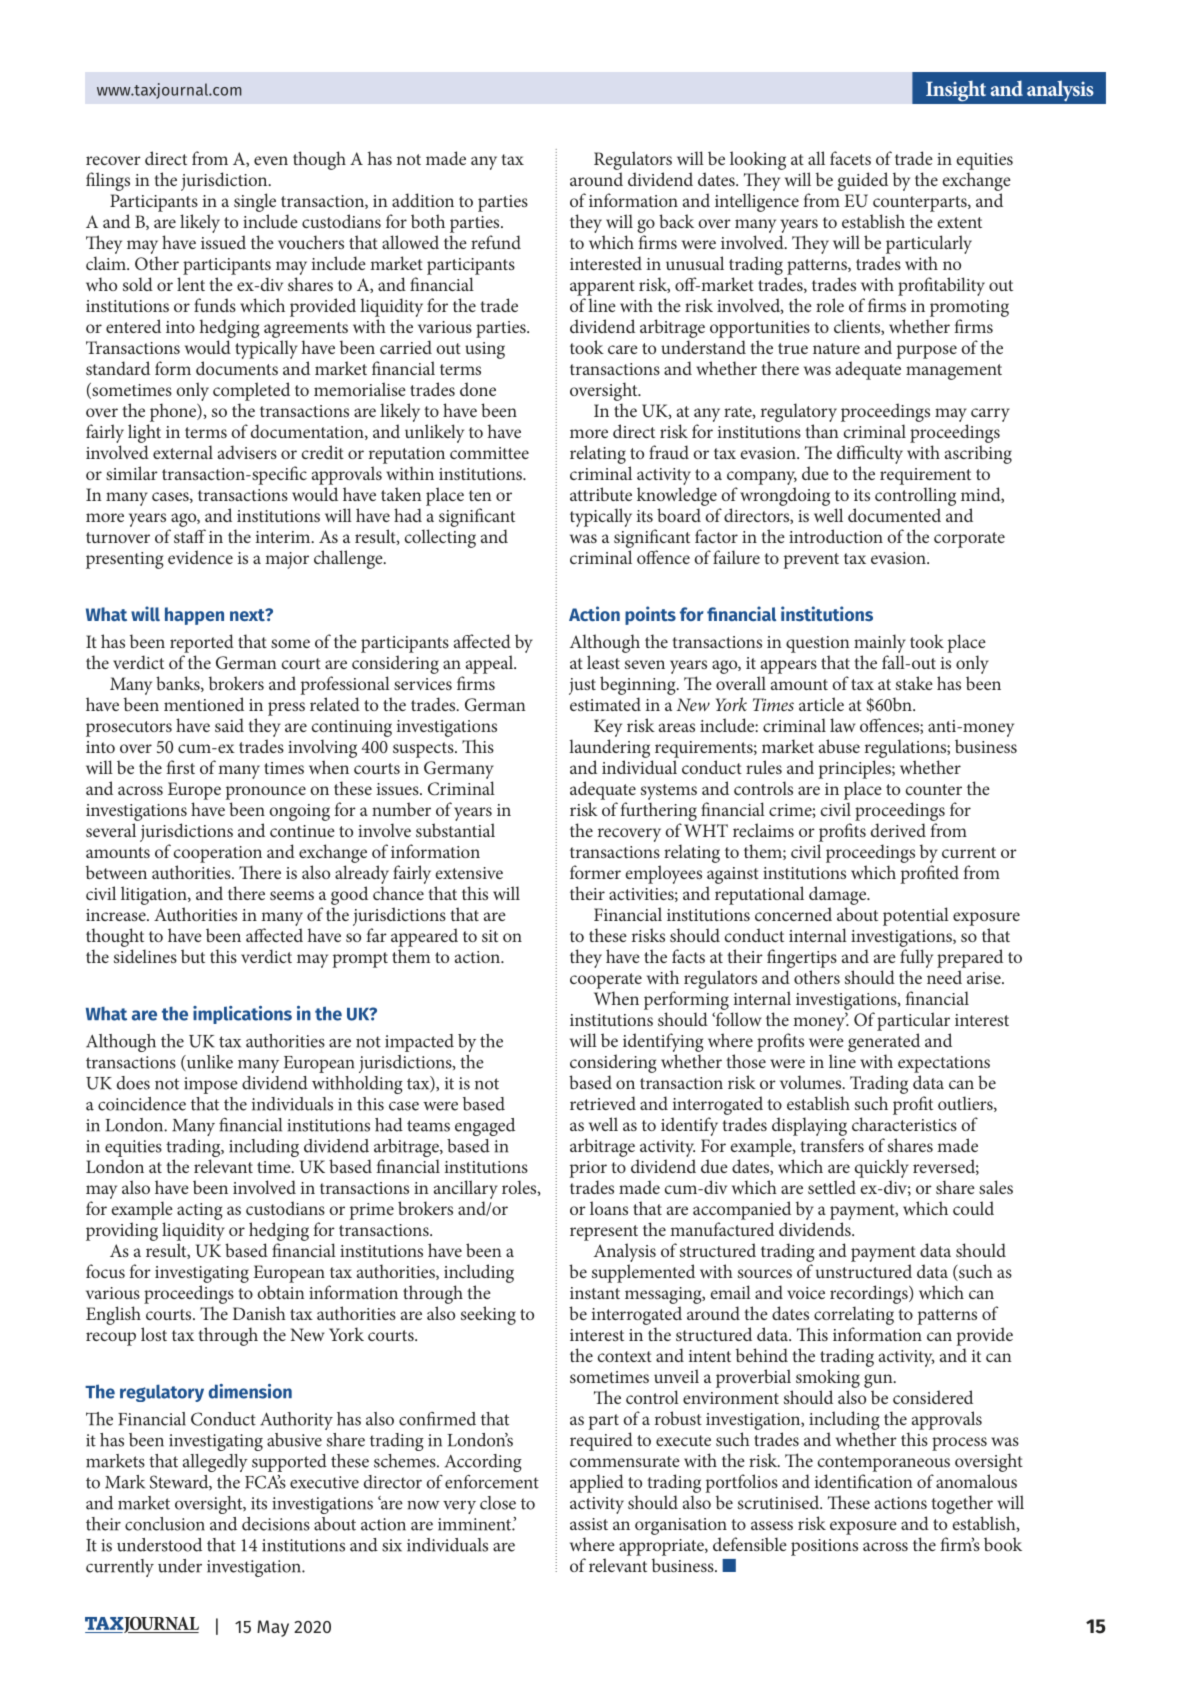  I want to click on assist, so click(589, 1524).
